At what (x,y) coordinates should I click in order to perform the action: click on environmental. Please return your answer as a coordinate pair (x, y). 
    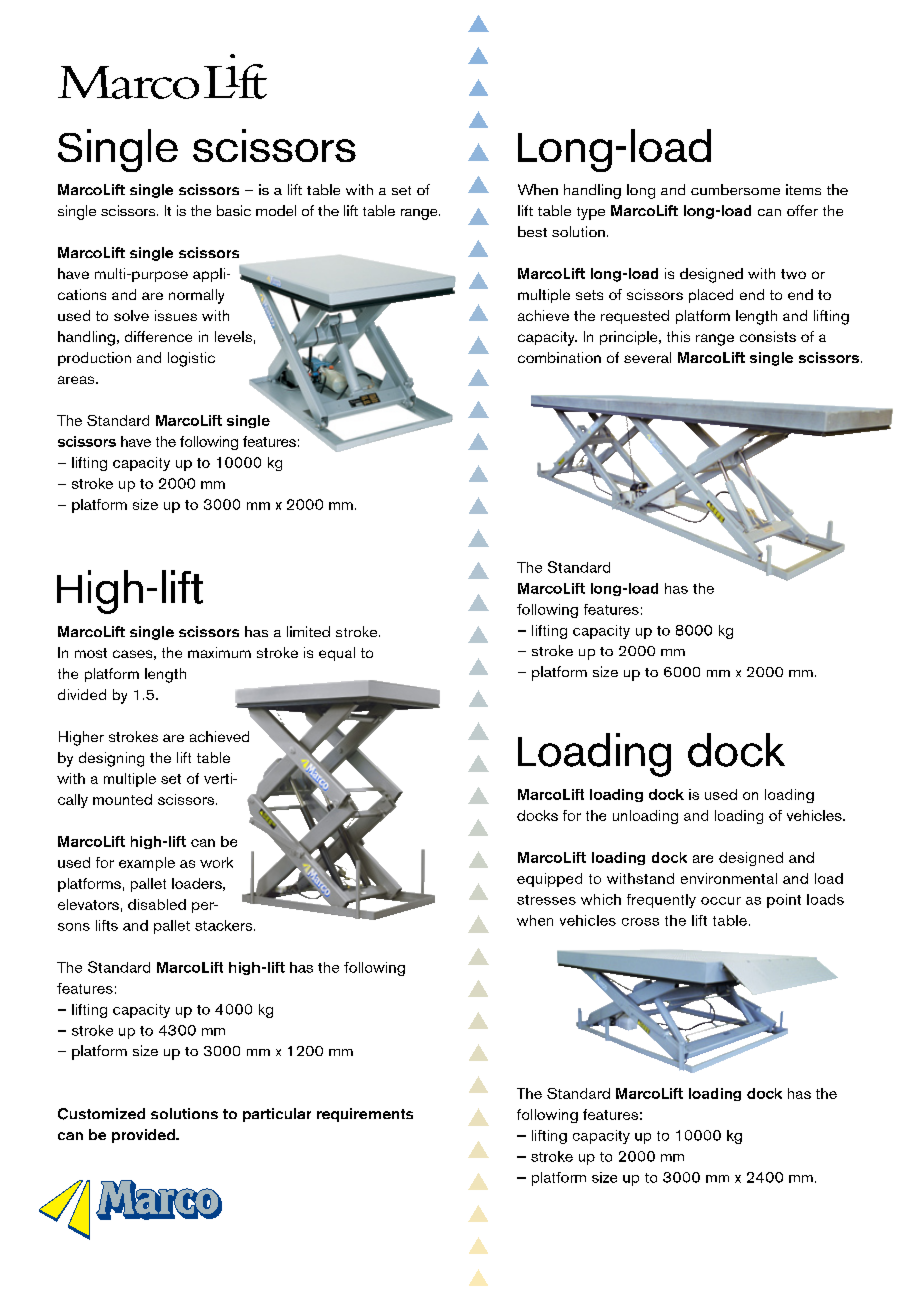
    Looking at the image, I should click on (729, 878).
